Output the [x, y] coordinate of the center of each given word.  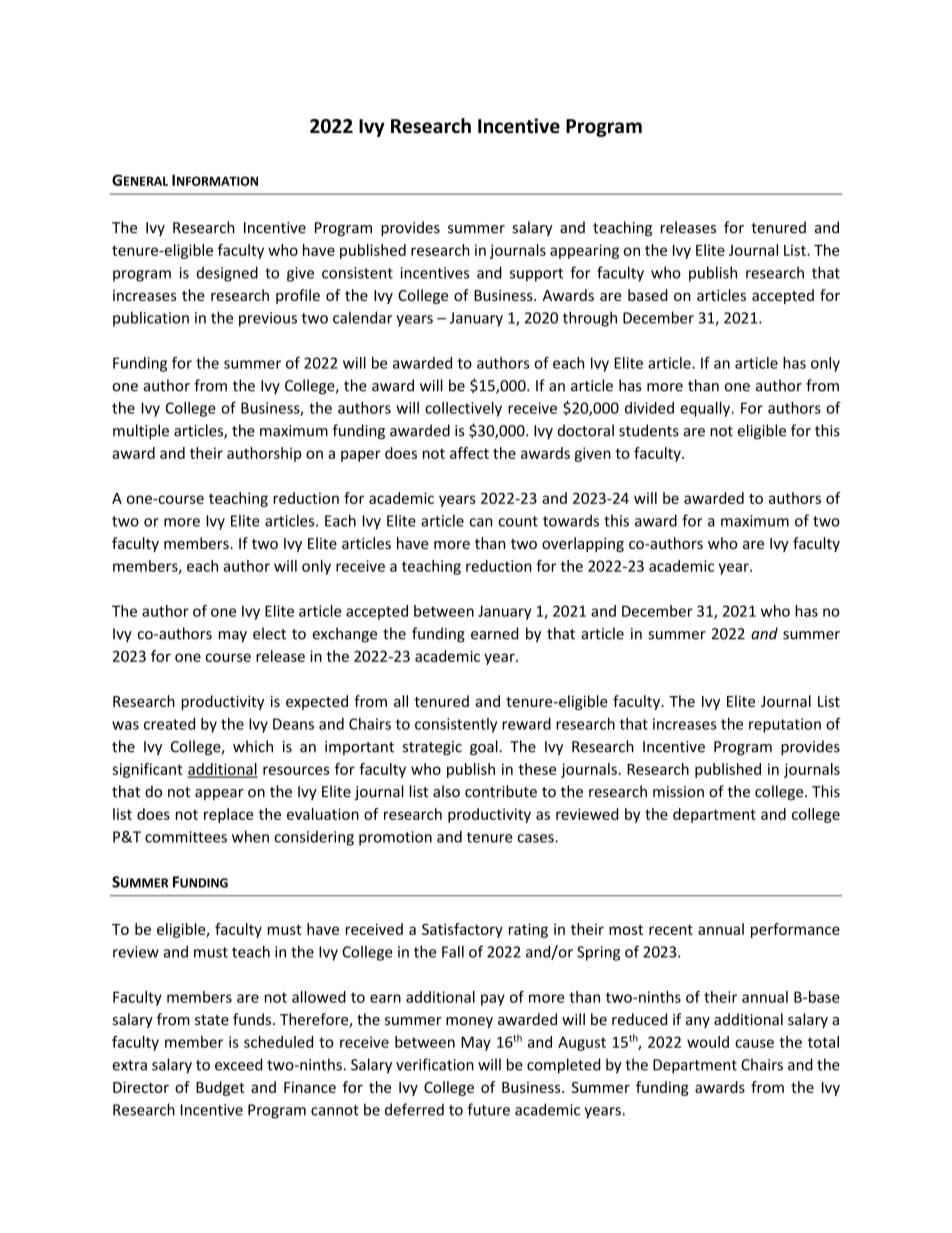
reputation [785, 725]
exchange [344, 635]
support [536, 275]
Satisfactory [462, 930]
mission [678, 792]
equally [706, 409]
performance [795, 930]
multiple [141, 432]
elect [269, 633]
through [590, 319]
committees [186, 837]
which [253, 746]
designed [227, 274]
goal [484, 747]
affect [469, 453]
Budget [220, 1088]
